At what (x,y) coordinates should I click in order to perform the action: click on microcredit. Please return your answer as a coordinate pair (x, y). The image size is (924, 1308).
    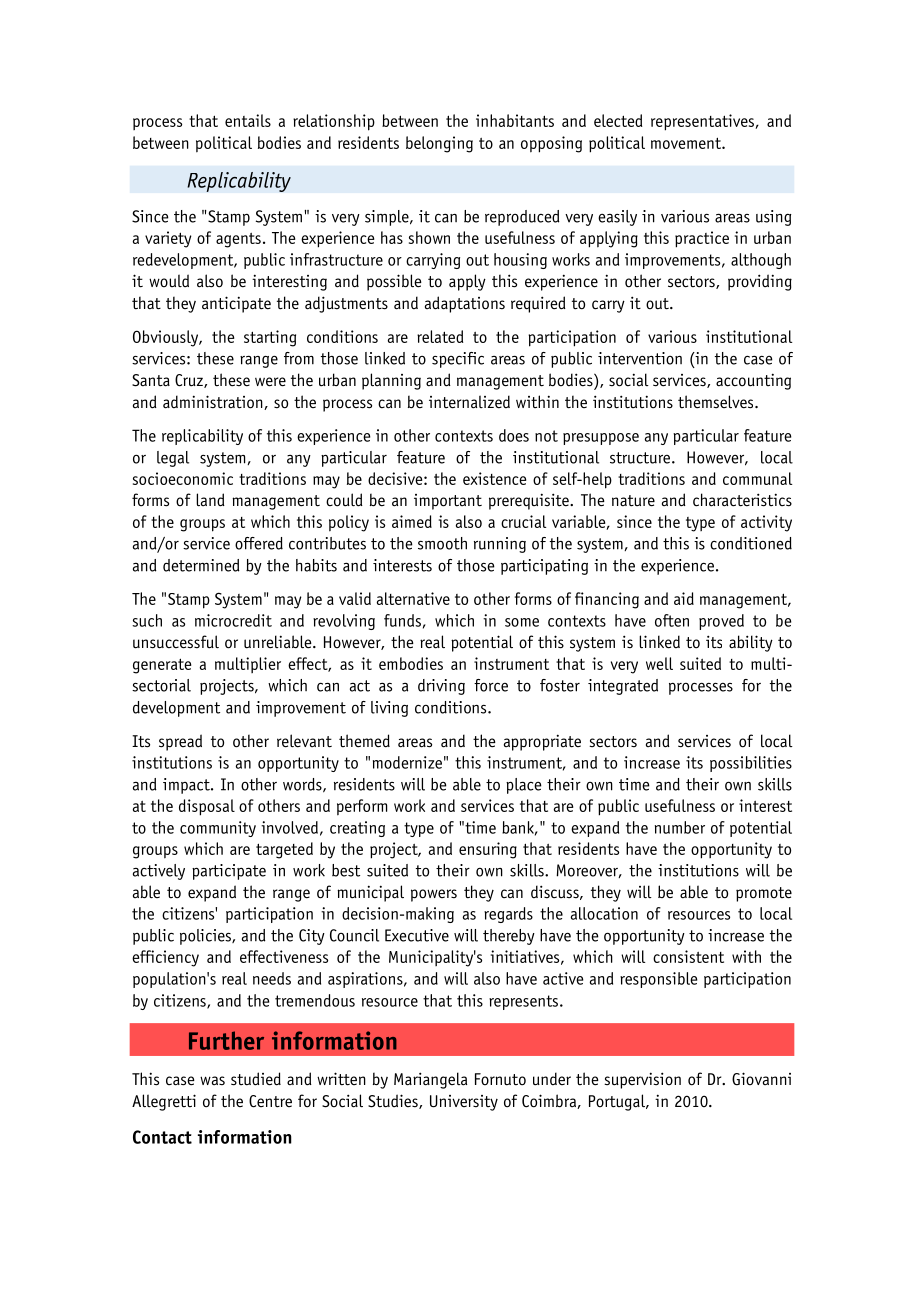
    Looking at the image, I should click on (233, 620).
